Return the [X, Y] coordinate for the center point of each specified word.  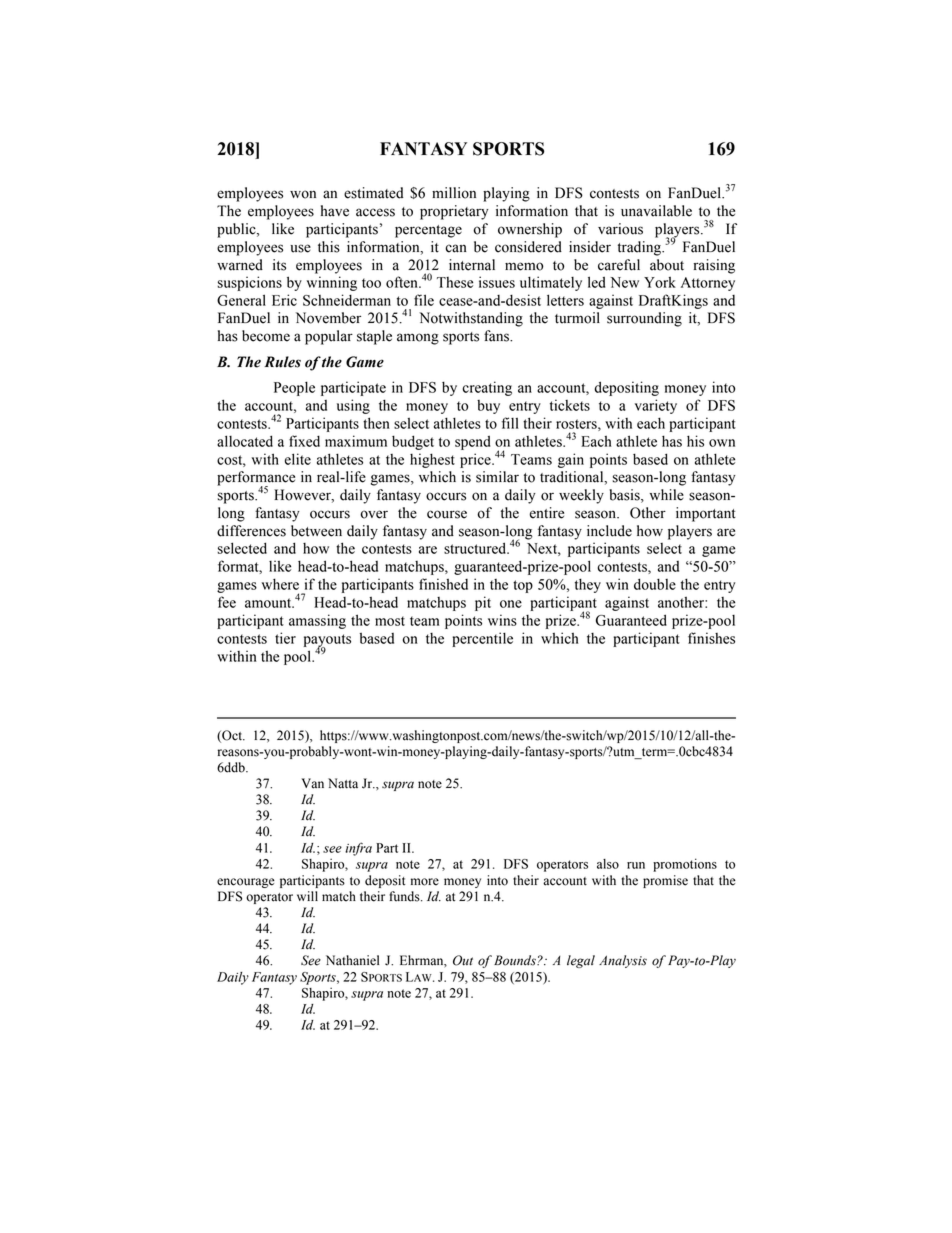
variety [656, 406]
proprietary [454, 212]
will [307, 896]
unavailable [656, 211]
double [655, 584]
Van [313, 783]
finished [443, 584]
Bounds [516, 960]
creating [487, 388]
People [294, 388]
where [280, 584]
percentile [482, 639]
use [300, 248]
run [636, 865]
